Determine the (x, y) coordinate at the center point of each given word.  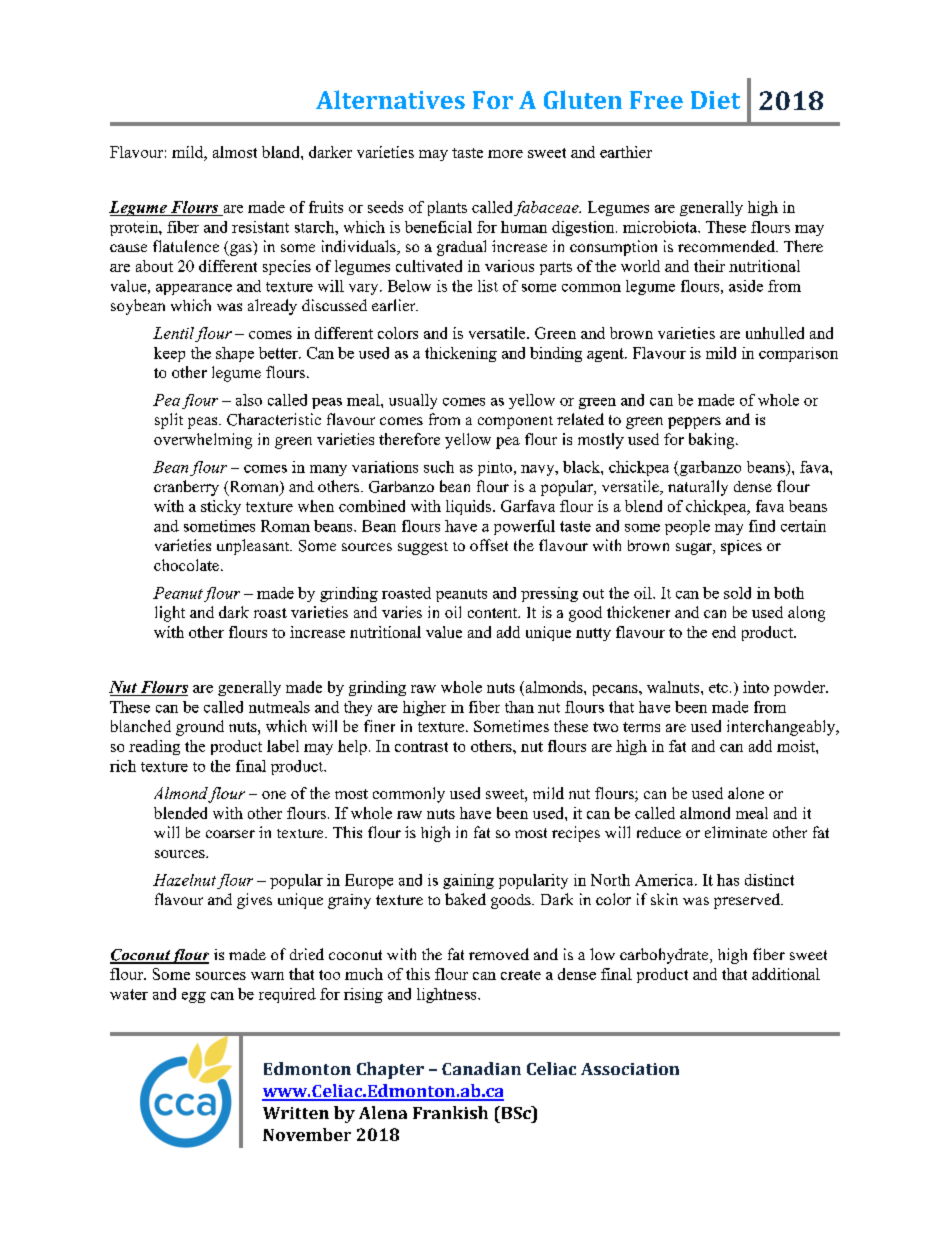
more (505, 154)
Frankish (450, 1112)
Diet (715, 100)
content (493, 613)
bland (282, 152)
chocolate (186, 565)
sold (737, 593)
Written (296, 1113)
